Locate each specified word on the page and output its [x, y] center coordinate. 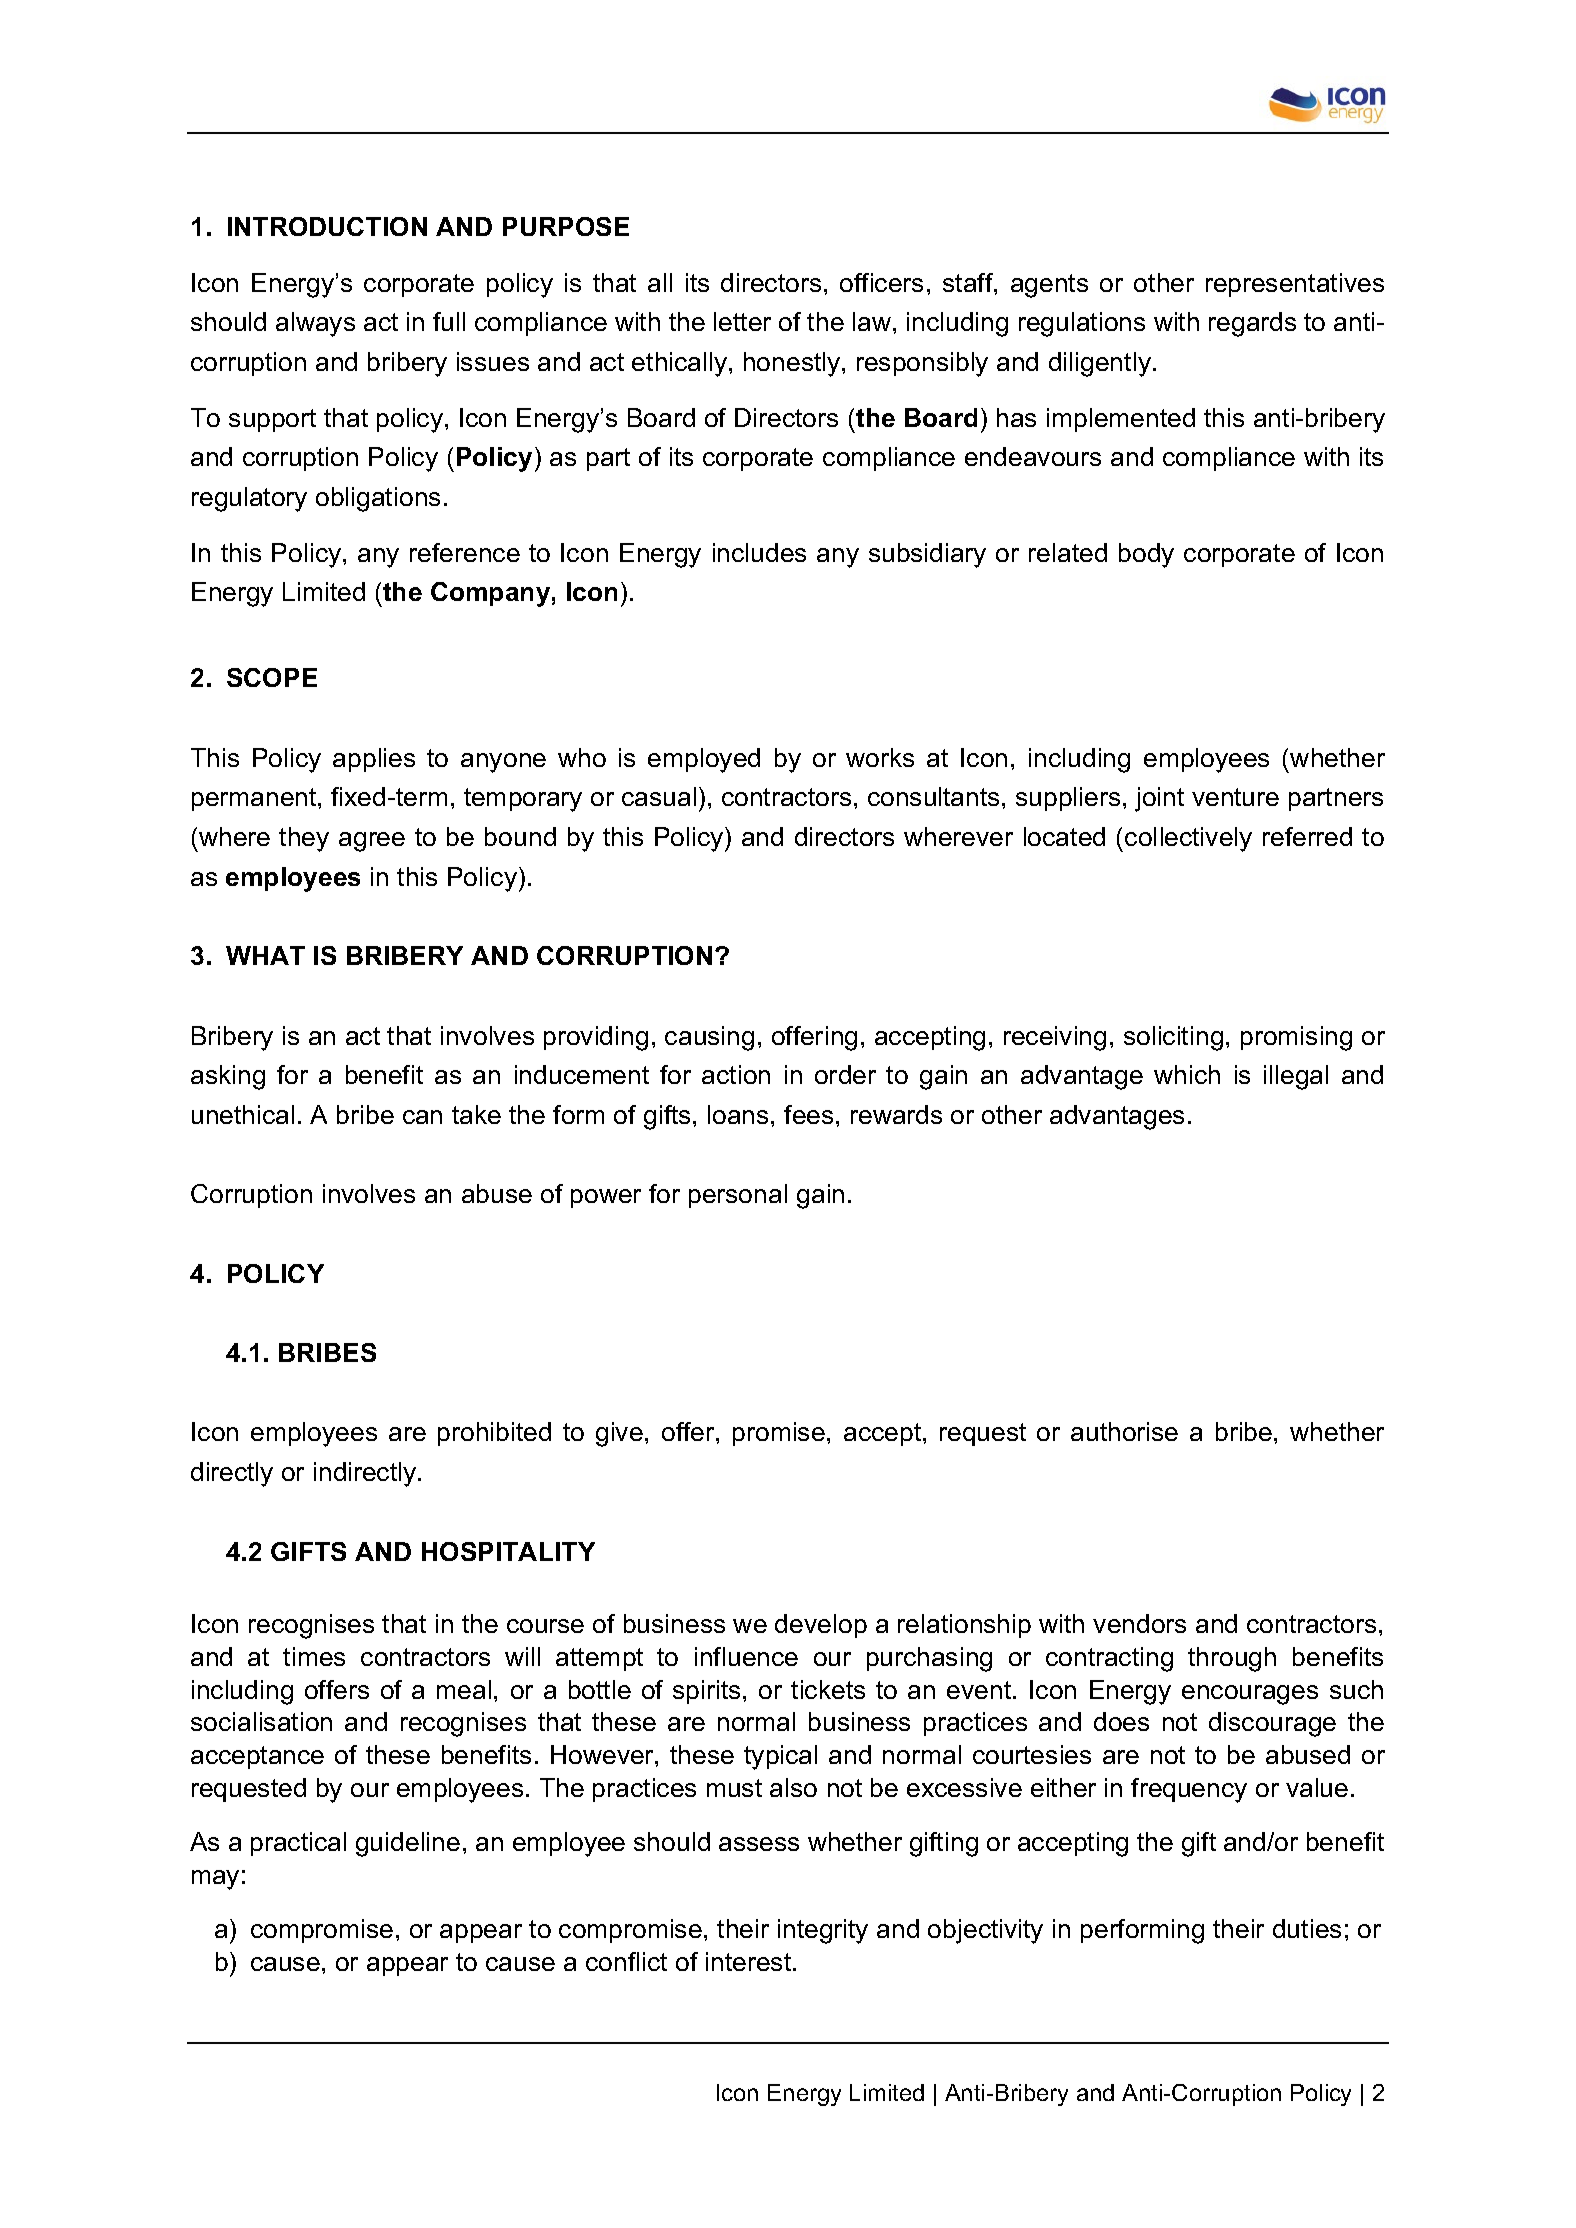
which [1187, 1074]
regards [1252, 324]
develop [821, 1626]
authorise [1124, 1431]
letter [742, 321]
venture [1235, 797]
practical [298, 1844]
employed [704, 760]
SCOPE [272, 677]
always [315, 324]
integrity [823, 1931]
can [422, 1117]
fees [808, 1114]
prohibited [494, 1434]
